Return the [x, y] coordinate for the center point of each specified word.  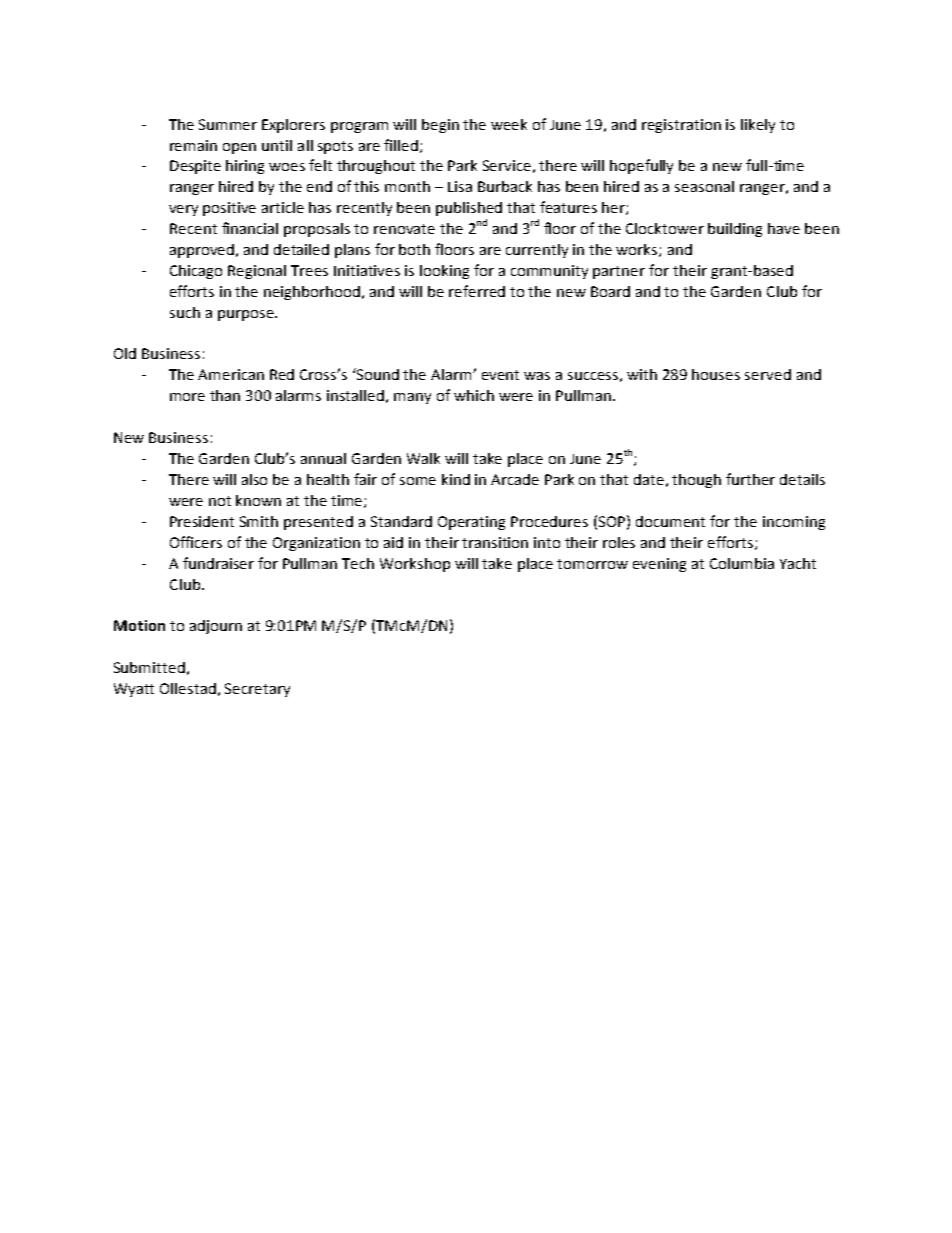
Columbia [742, 563]
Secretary [257, 690]
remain [193, 145]
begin [440, 126]
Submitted [149, 667]
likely [758, 126]
